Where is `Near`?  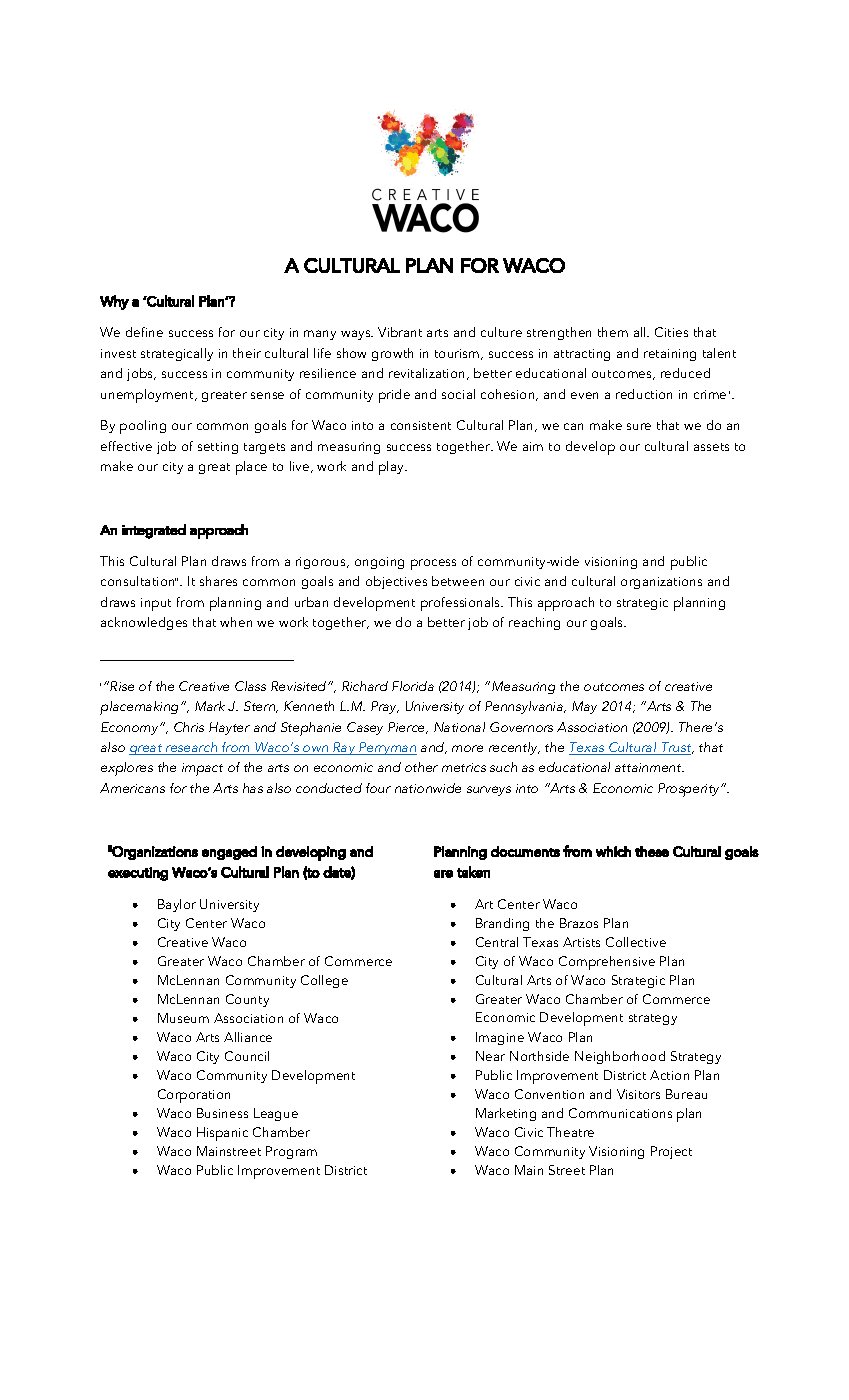
Near is located at coordinates (490, 1056).
